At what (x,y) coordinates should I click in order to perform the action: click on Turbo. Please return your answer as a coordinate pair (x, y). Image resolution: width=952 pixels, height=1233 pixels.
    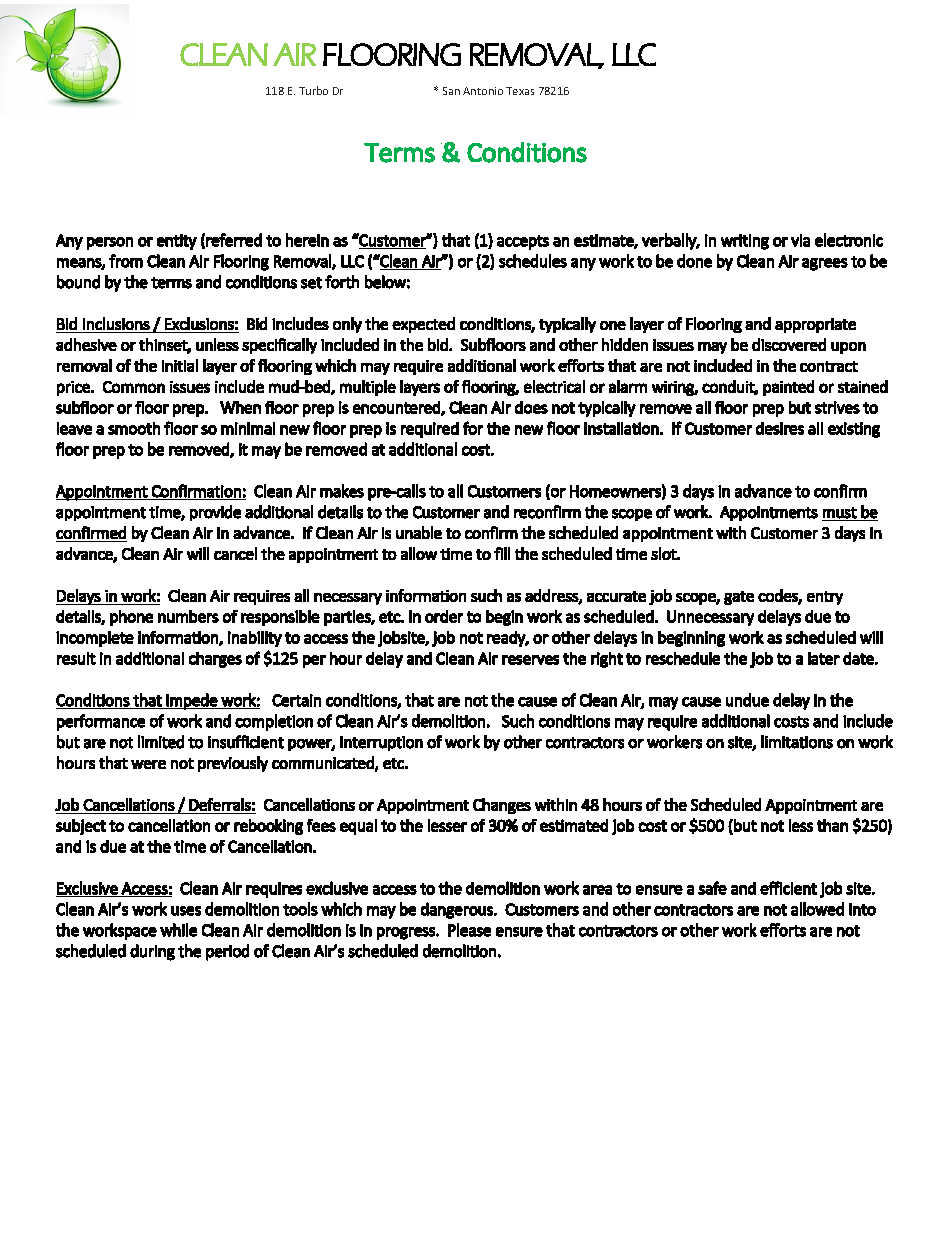
    Looking at the image, I should click on (313, 90).
